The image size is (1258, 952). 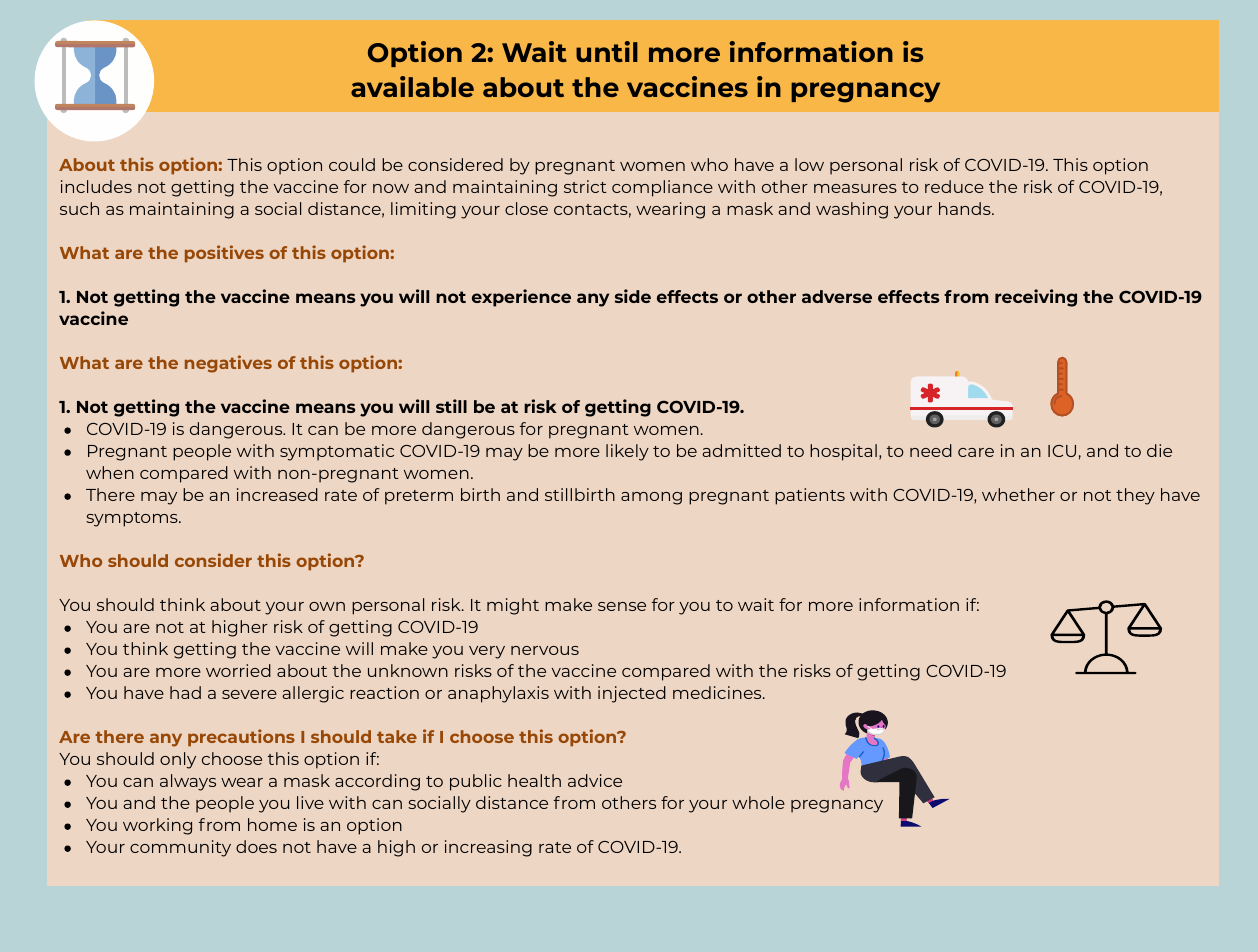 I want to click on injected, so click(x=632, y=694).
